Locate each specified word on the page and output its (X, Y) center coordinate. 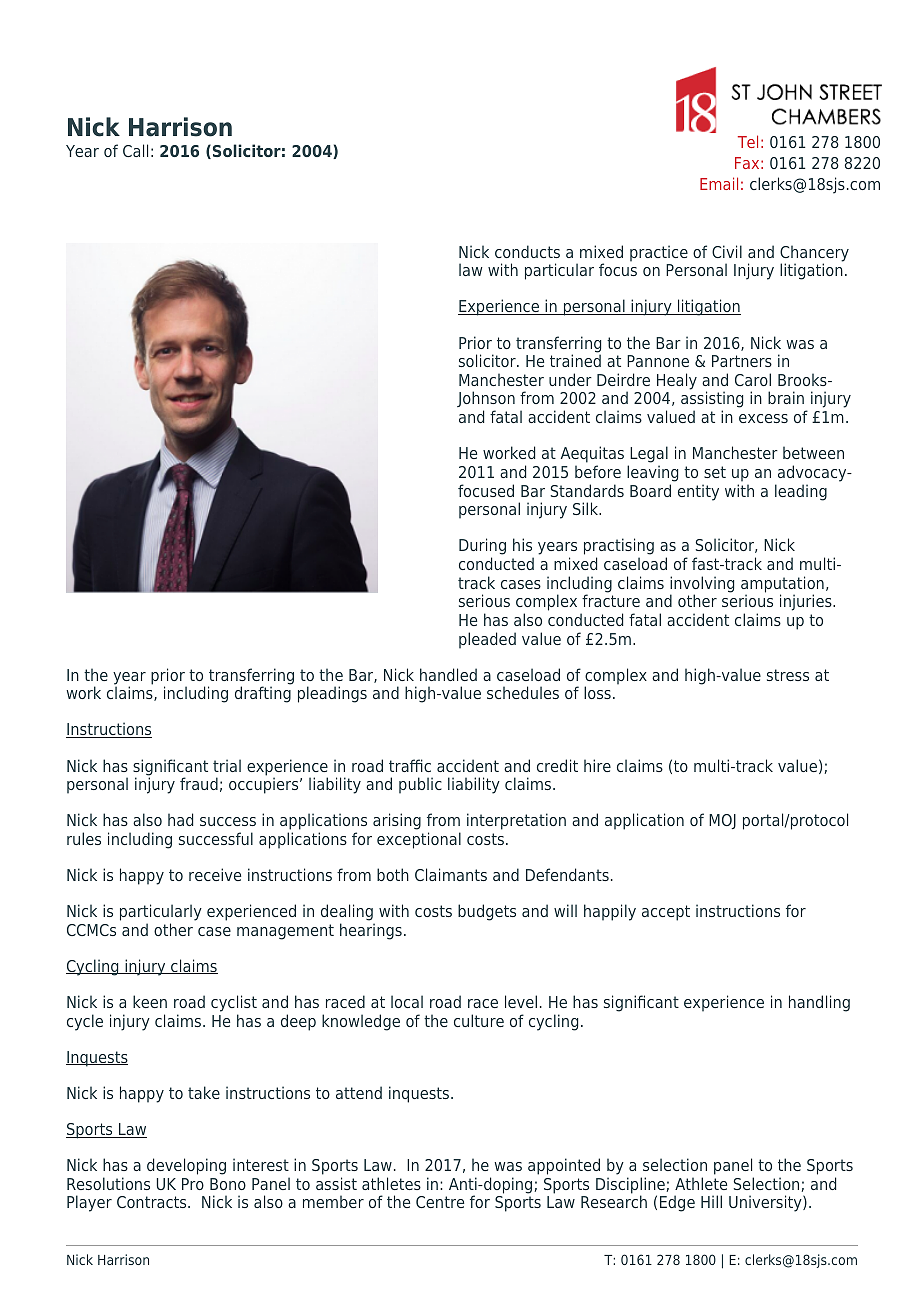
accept (666, 913)
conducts (527, 251)
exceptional (419, 840)
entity (698, 492)
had (180, 819)
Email (719, 183)
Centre (440, 1202)
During (482, 548)
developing (186, 1166)
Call (135, 150)
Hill (711, 1201)
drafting (263, 694)
